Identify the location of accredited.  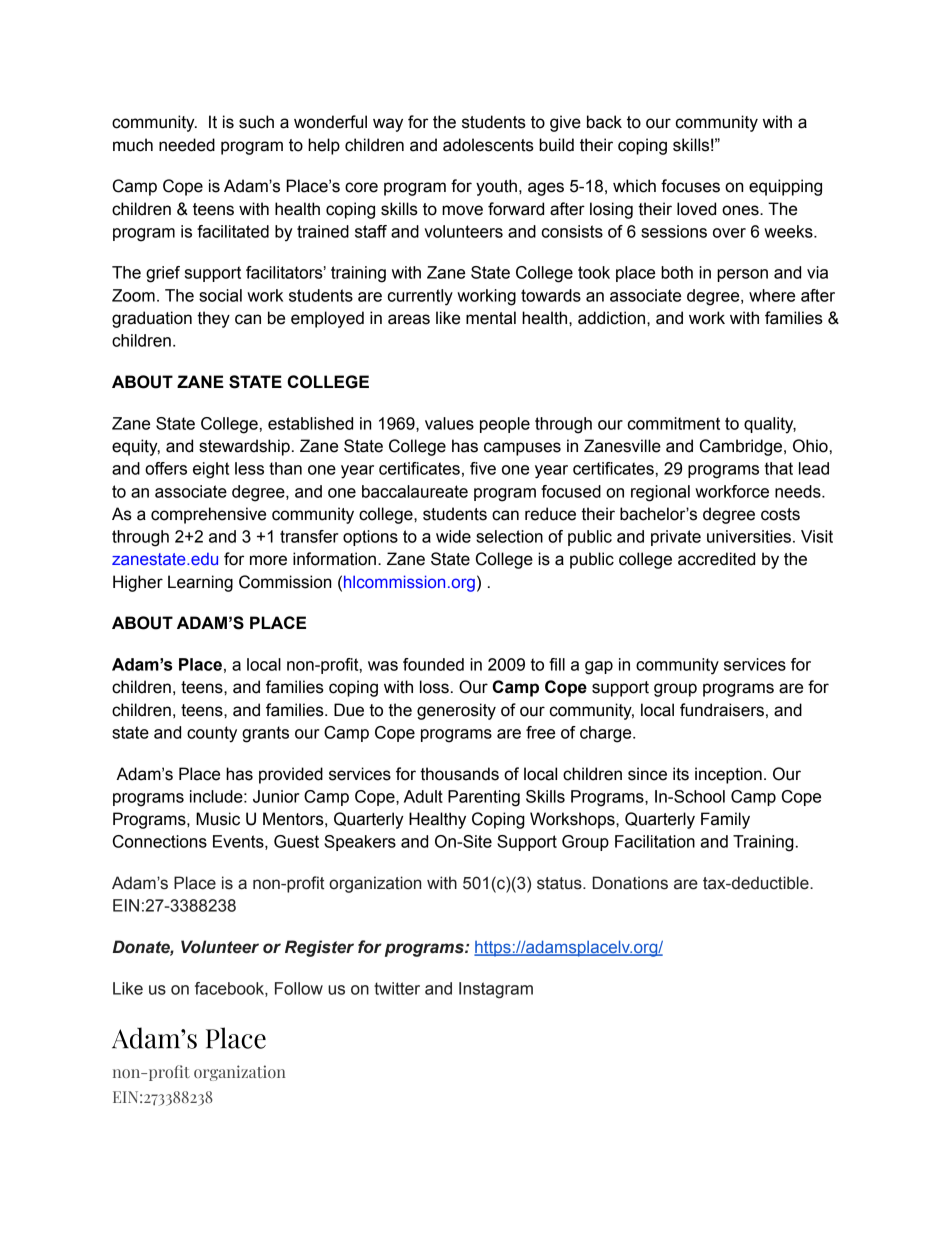
(716, 559).
